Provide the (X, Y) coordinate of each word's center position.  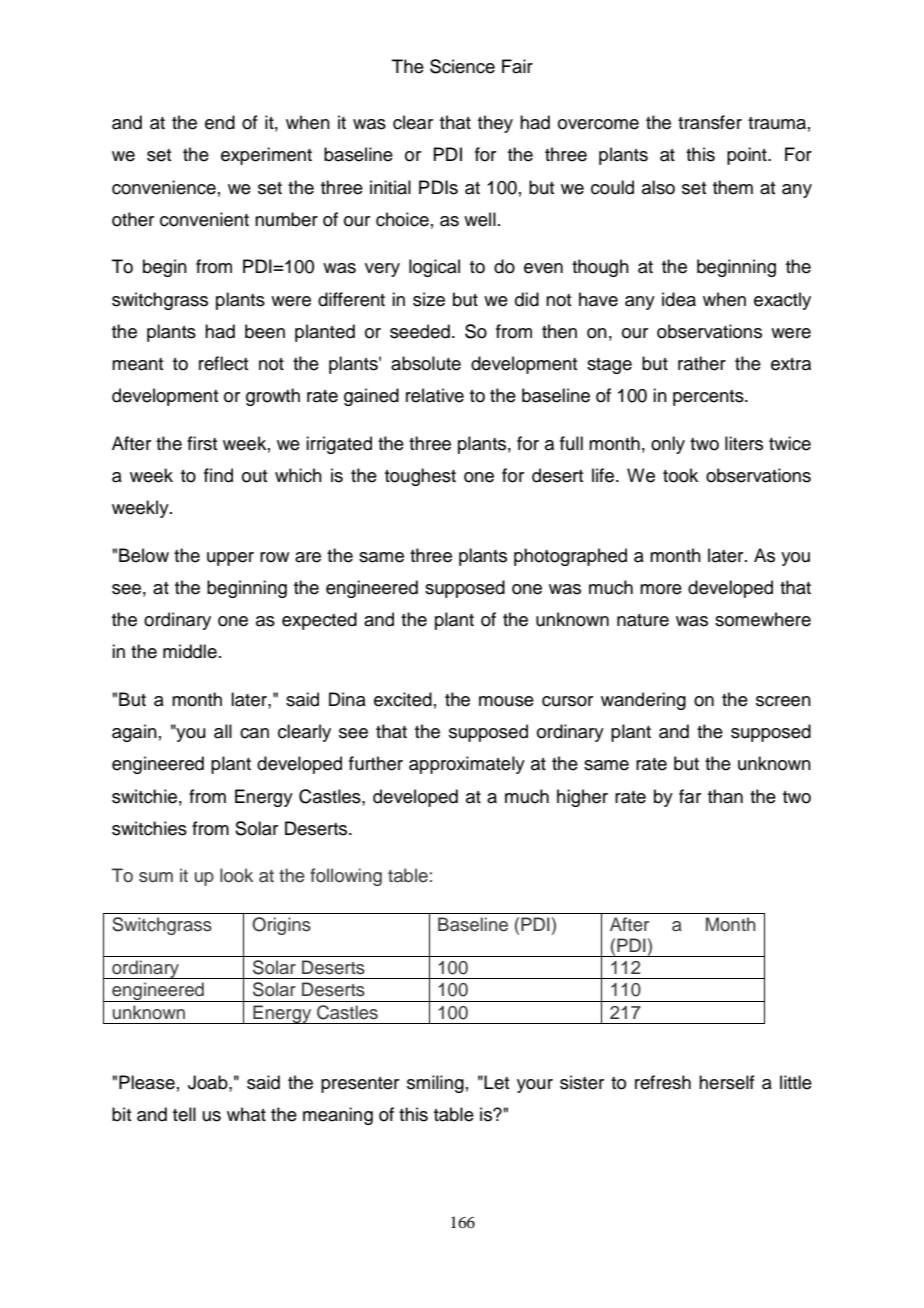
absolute (426, 363)
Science (462, 66)
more (661, 589)
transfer (710, 122)
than (725, 796)
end (220, 122)
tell (184, 1114)
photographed (570, 557)
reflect (223, 363)
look (236, 875)
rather (702, 363)
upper (230, 559)
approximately (467, 765)
